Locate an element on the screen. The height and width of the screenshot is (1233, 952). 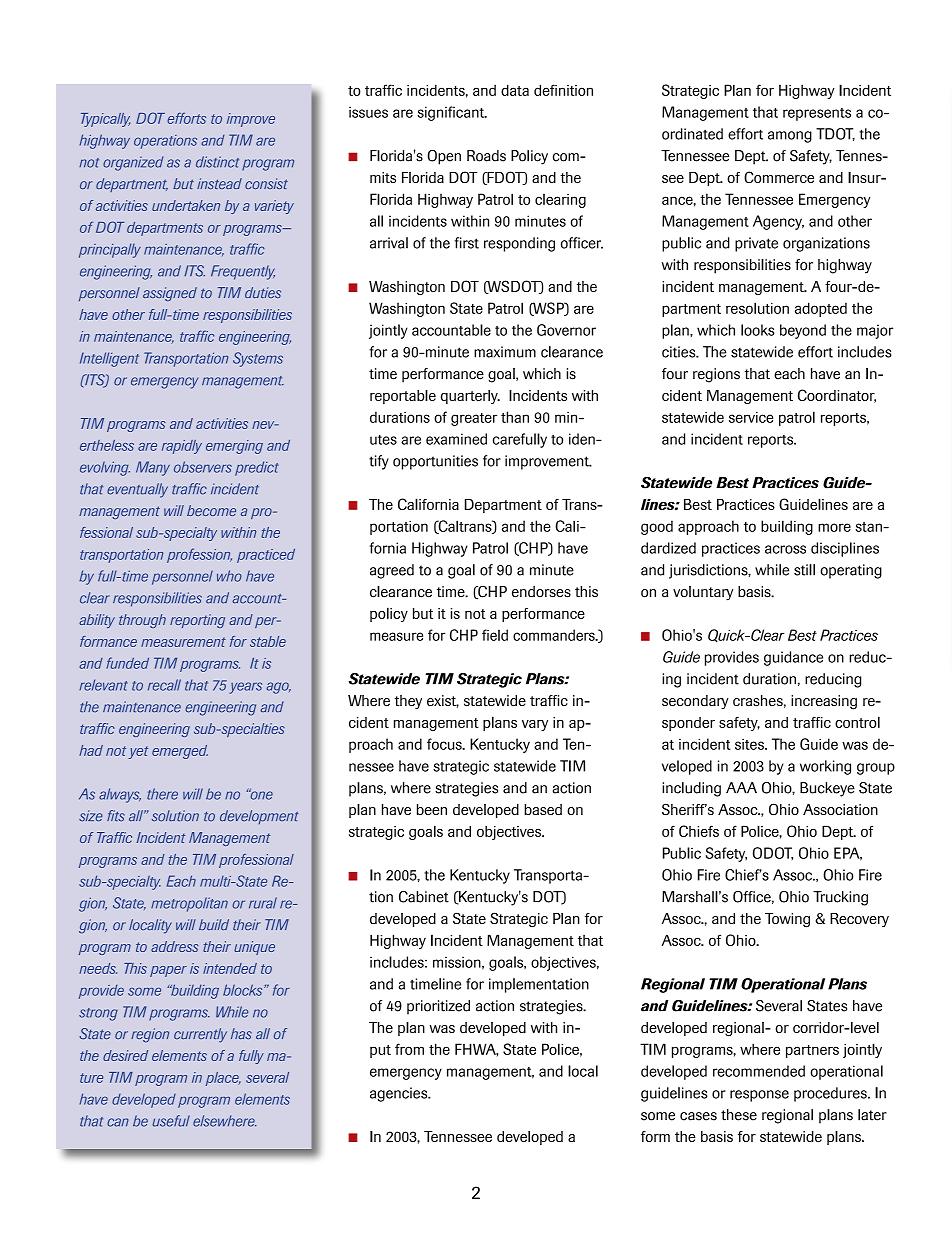
recall is located at coordinates (164, 685).
